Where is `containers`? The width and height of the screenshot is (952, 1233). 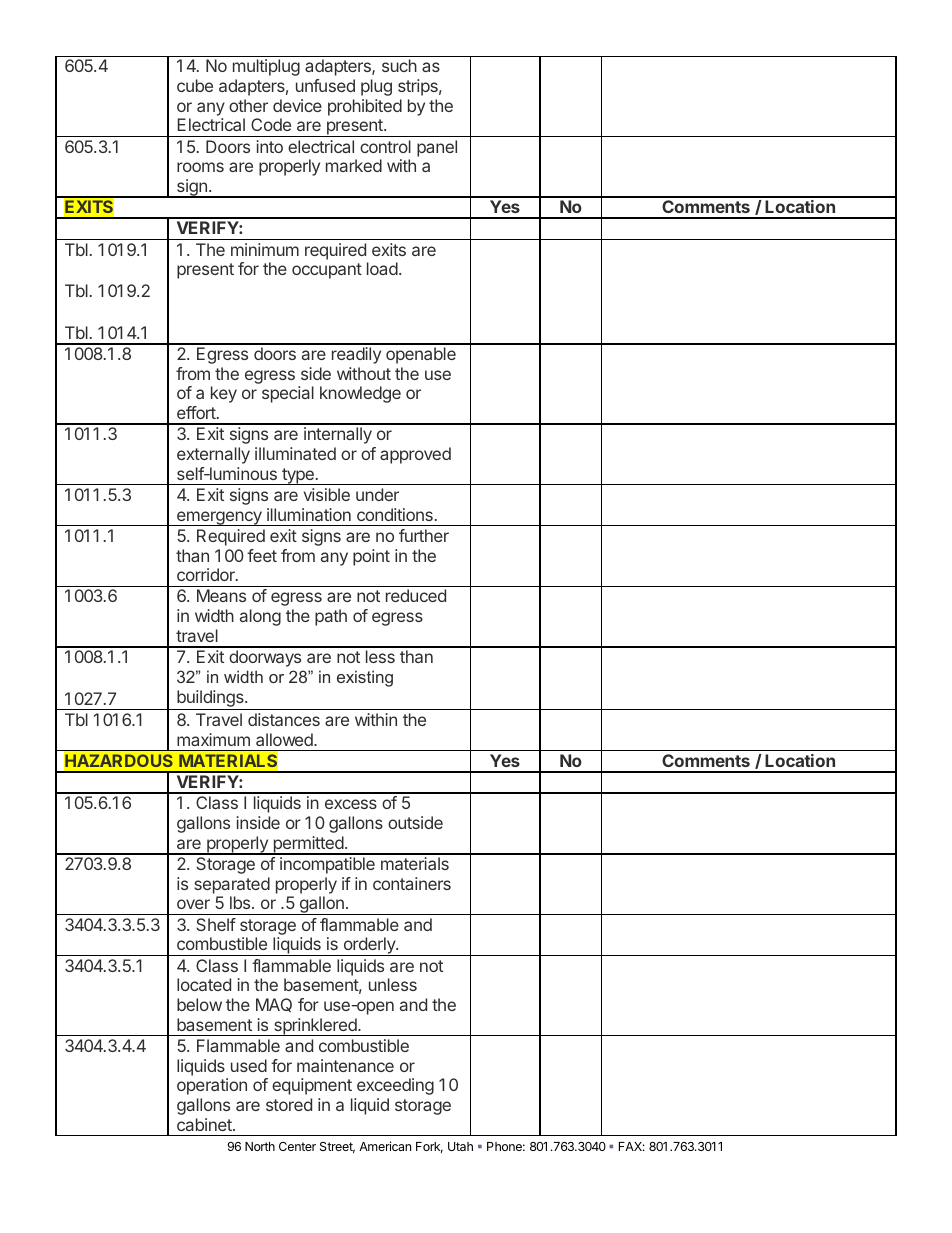 containers is located at coordinates (412, 883).
